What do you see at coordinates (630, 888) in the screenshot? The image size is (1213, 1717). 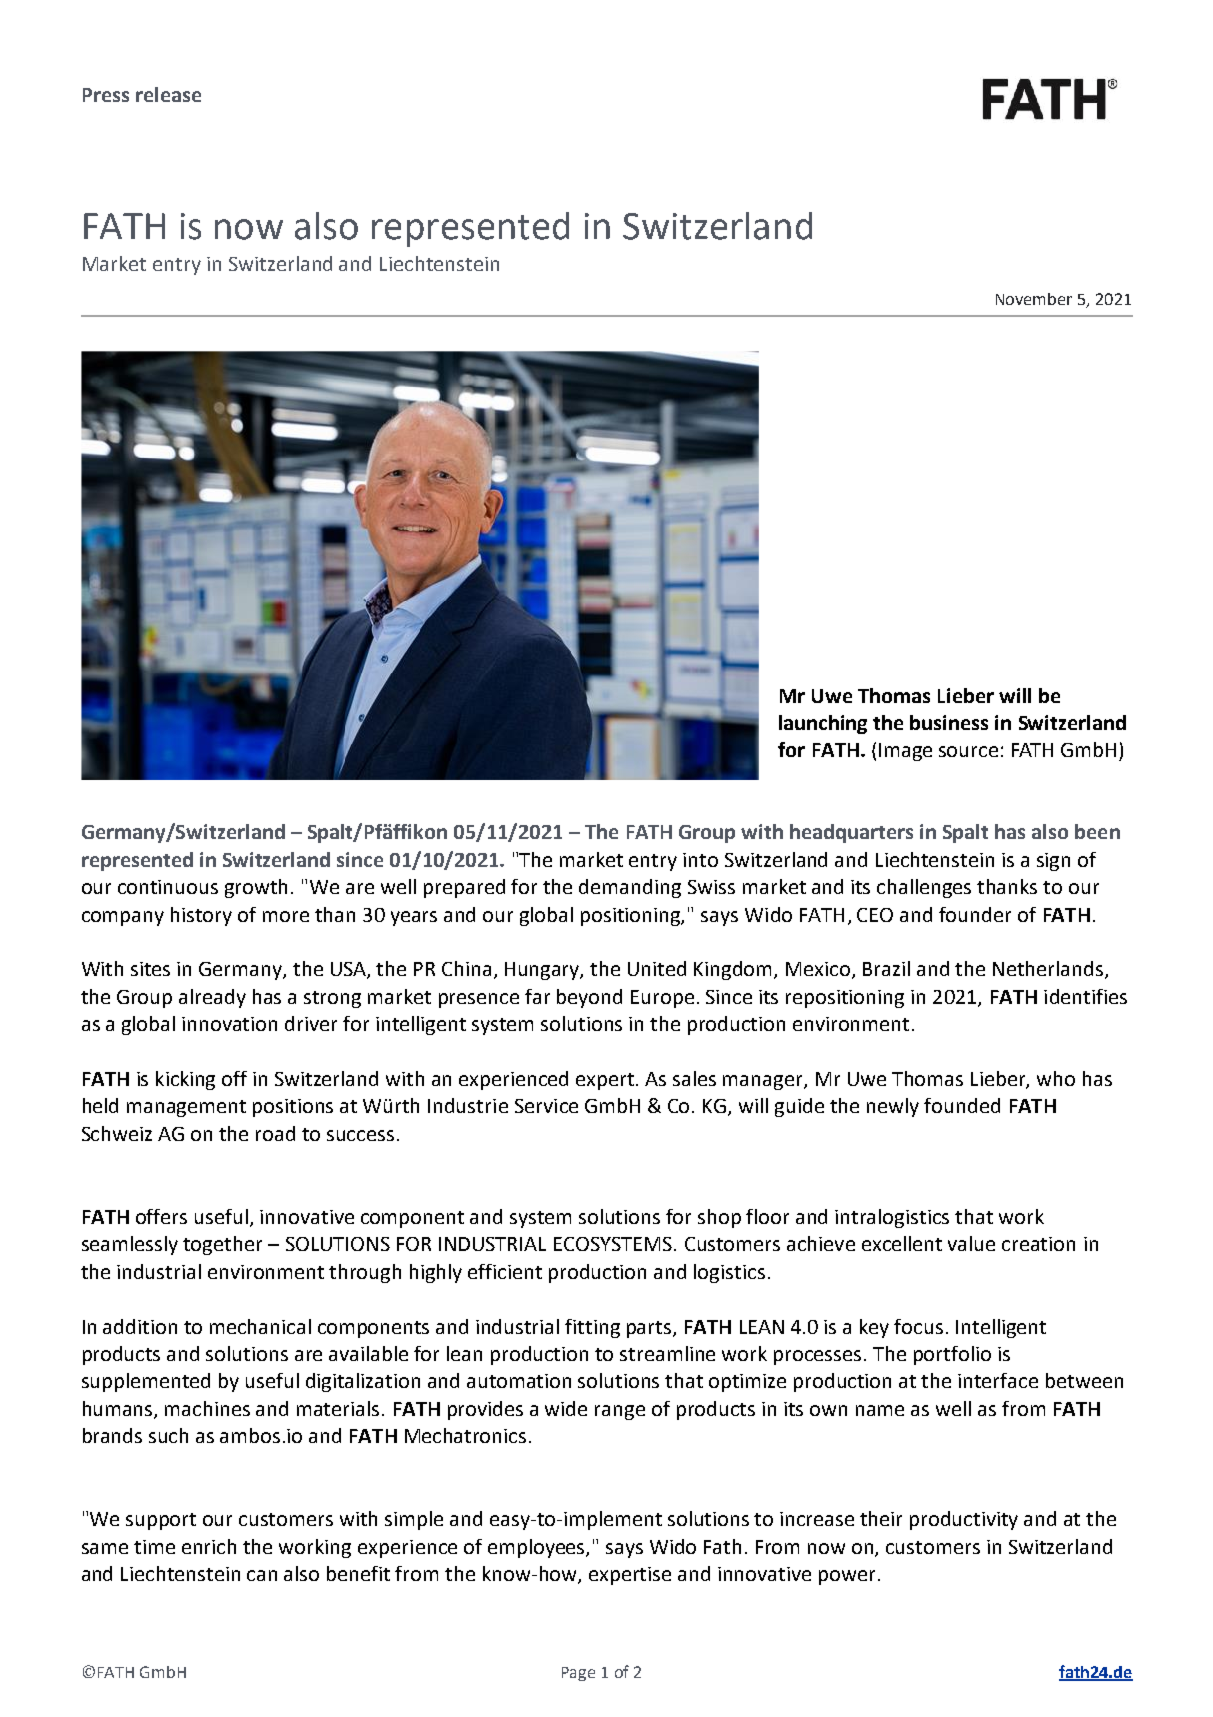 I see `demanding` at bounding box center [630, 888].
